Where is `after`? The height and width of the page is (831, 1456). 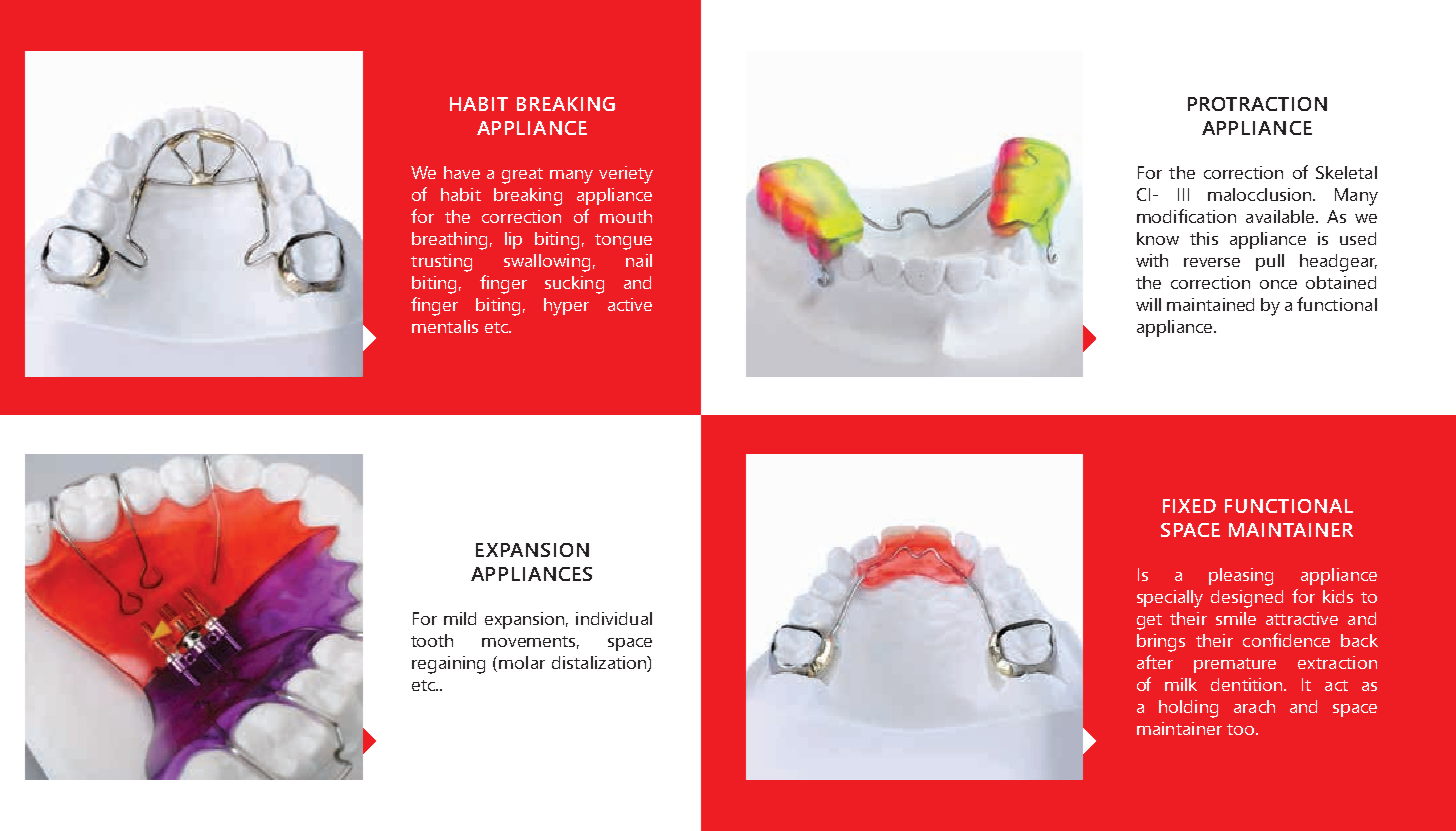
after is located at coordinates (1155, 662).
